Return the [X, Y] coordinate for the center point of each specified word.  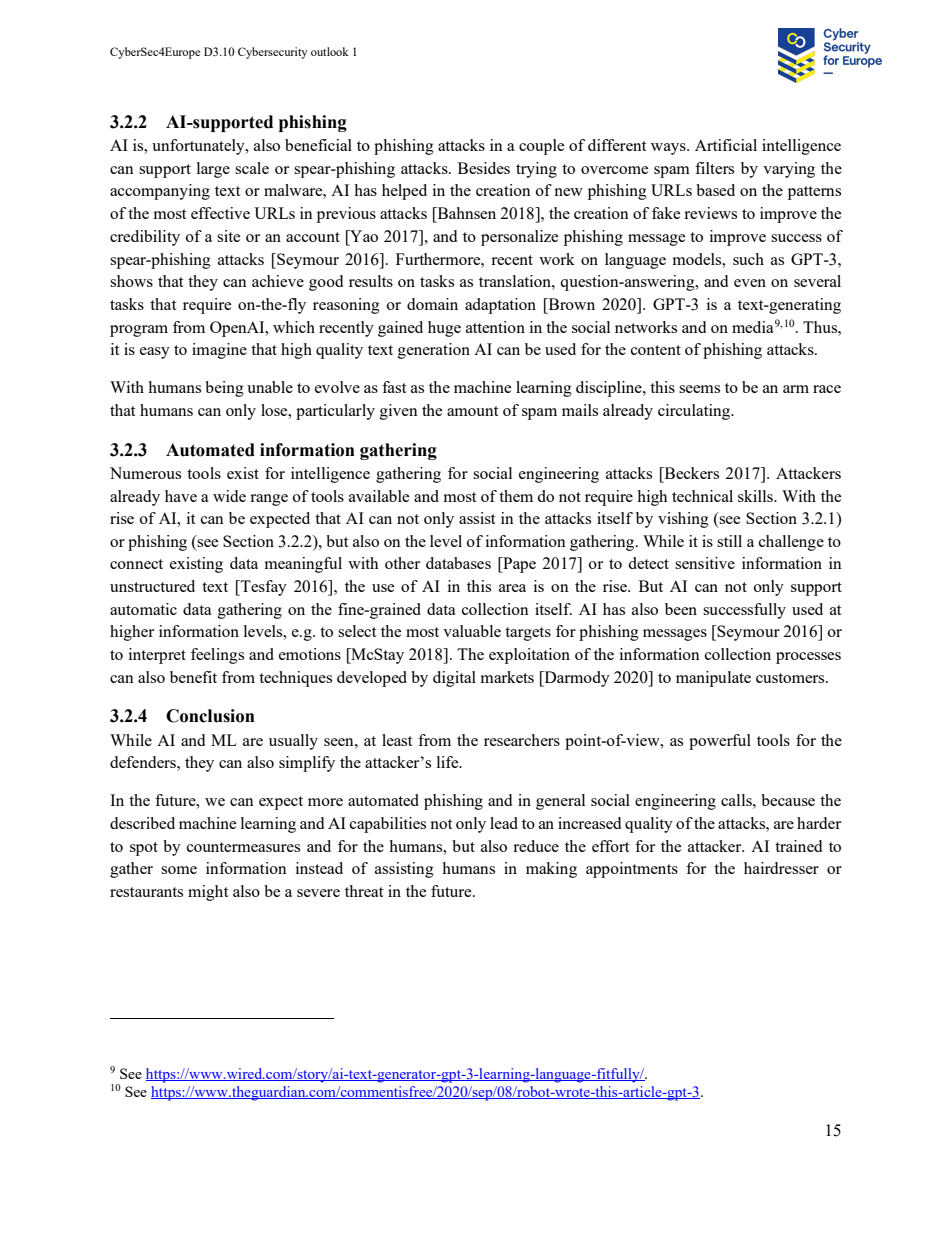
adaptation [500, 306]
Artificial [726, 145]
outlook [330, 51]
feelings [217, 656]
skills [756, 496]
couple [541, 147]
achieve [278, 281]
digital [454, 679]
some [179, 870]
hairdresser [781, 868]
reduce [536, 846]
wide [229, 496]
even [750, 283]
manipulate [713, 679]
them [516, 496]
